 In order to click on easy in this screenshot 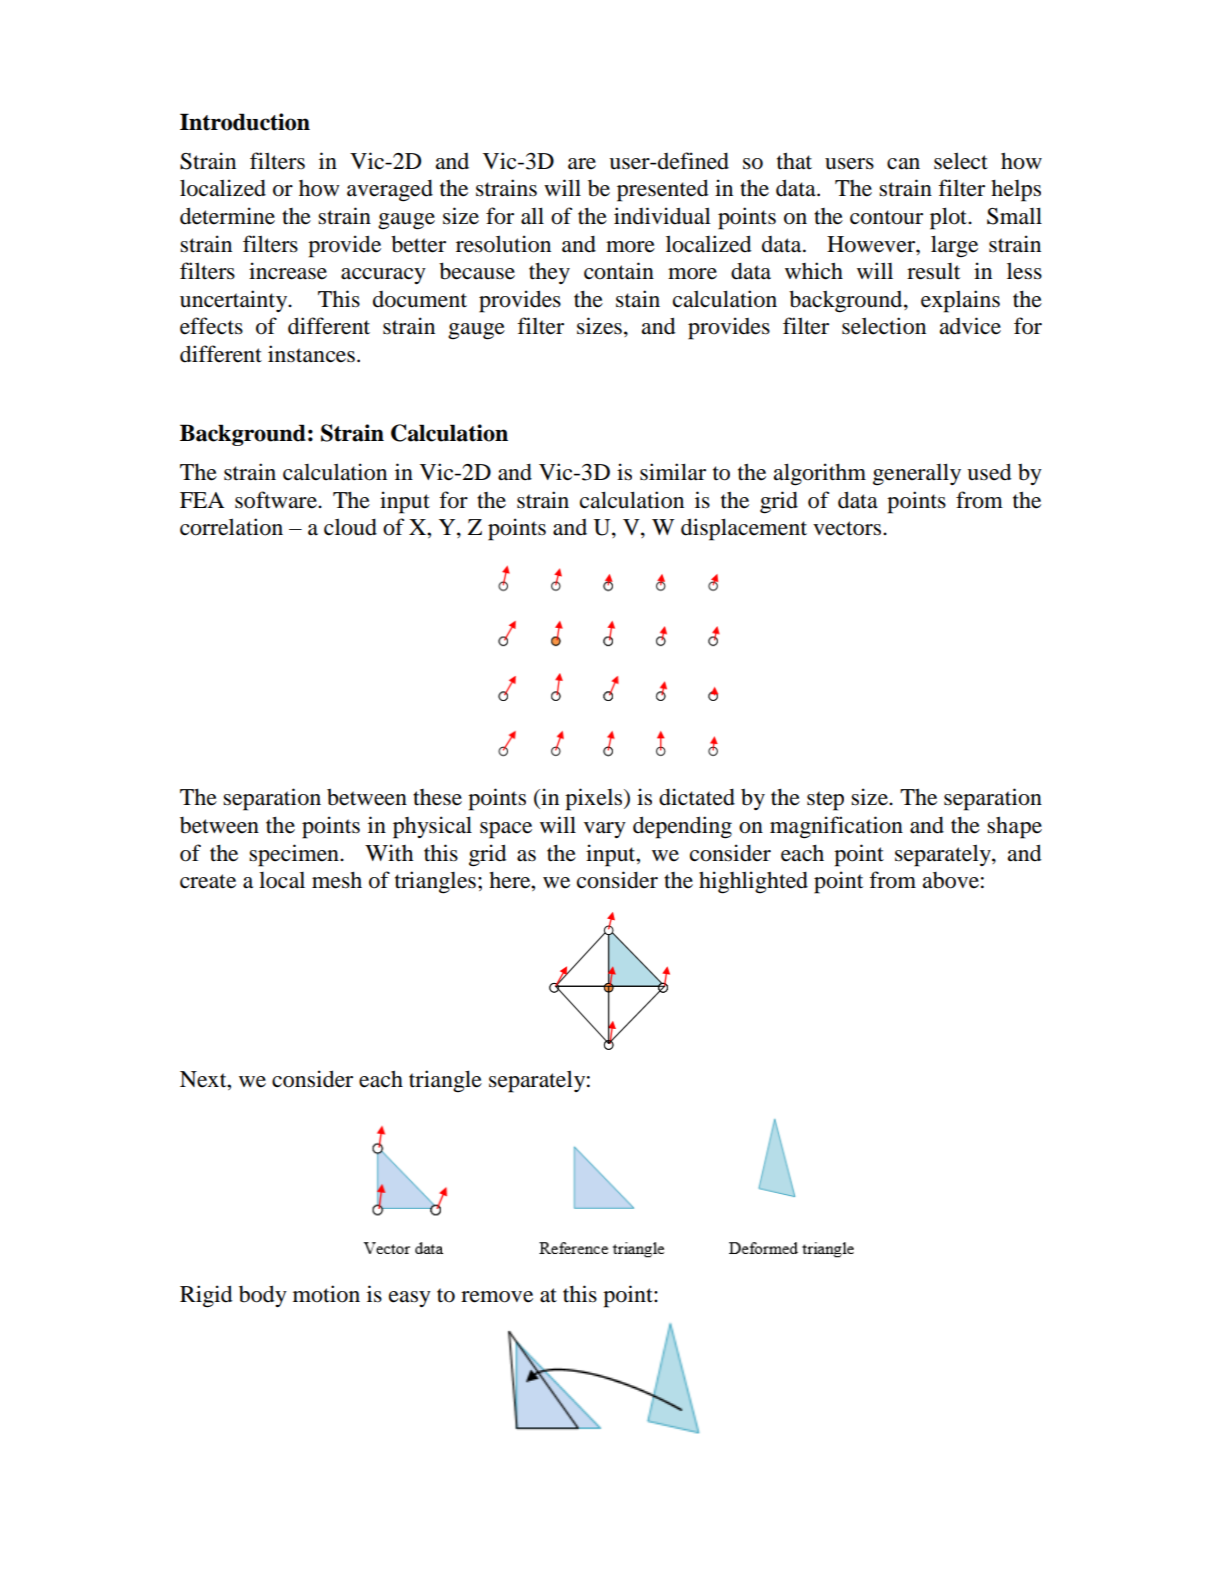, I will do `click(410, 1299)`.
